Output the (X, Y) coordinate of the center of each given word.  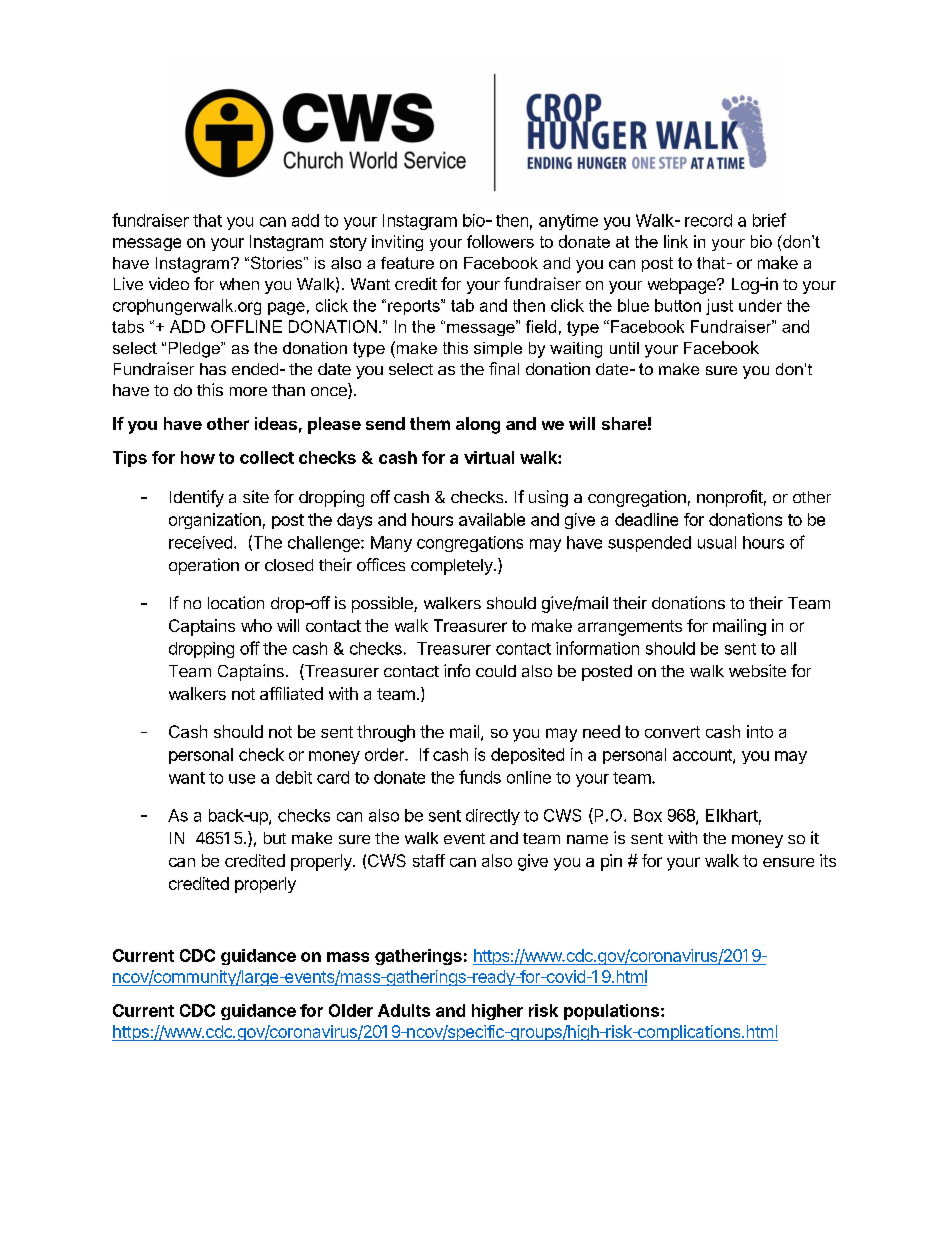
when (239, 284)
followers (500, 241)
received (200, 542)
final (504, 368)
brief (769, 220)
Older (351, 1010)
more (248, 391)
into (760, 731)
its (828, 860)
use (242, 779)
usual (717, 542)
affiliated (291, 693)
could (496, 671)
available (492, 519)
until (624, 348)
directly (493, 817)
